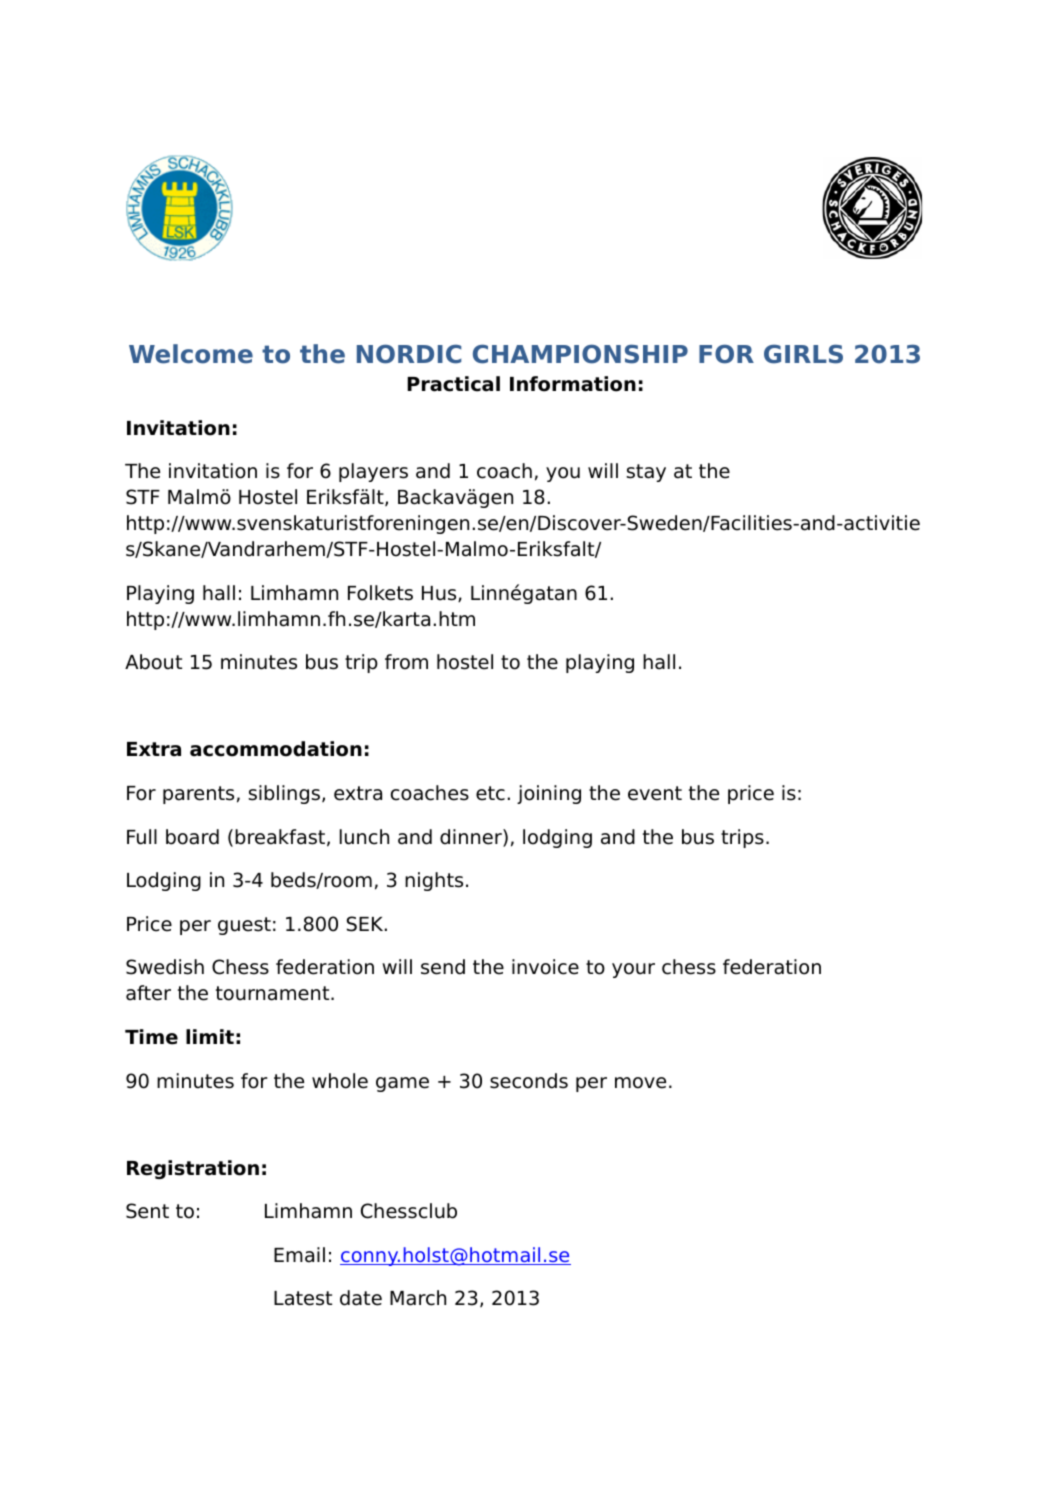 Image resolution: width=1050 pixels, height=1486 pixels. Describe the element at coordinates (191, 354) in the screenshot. I see `Welcome` at that location.
